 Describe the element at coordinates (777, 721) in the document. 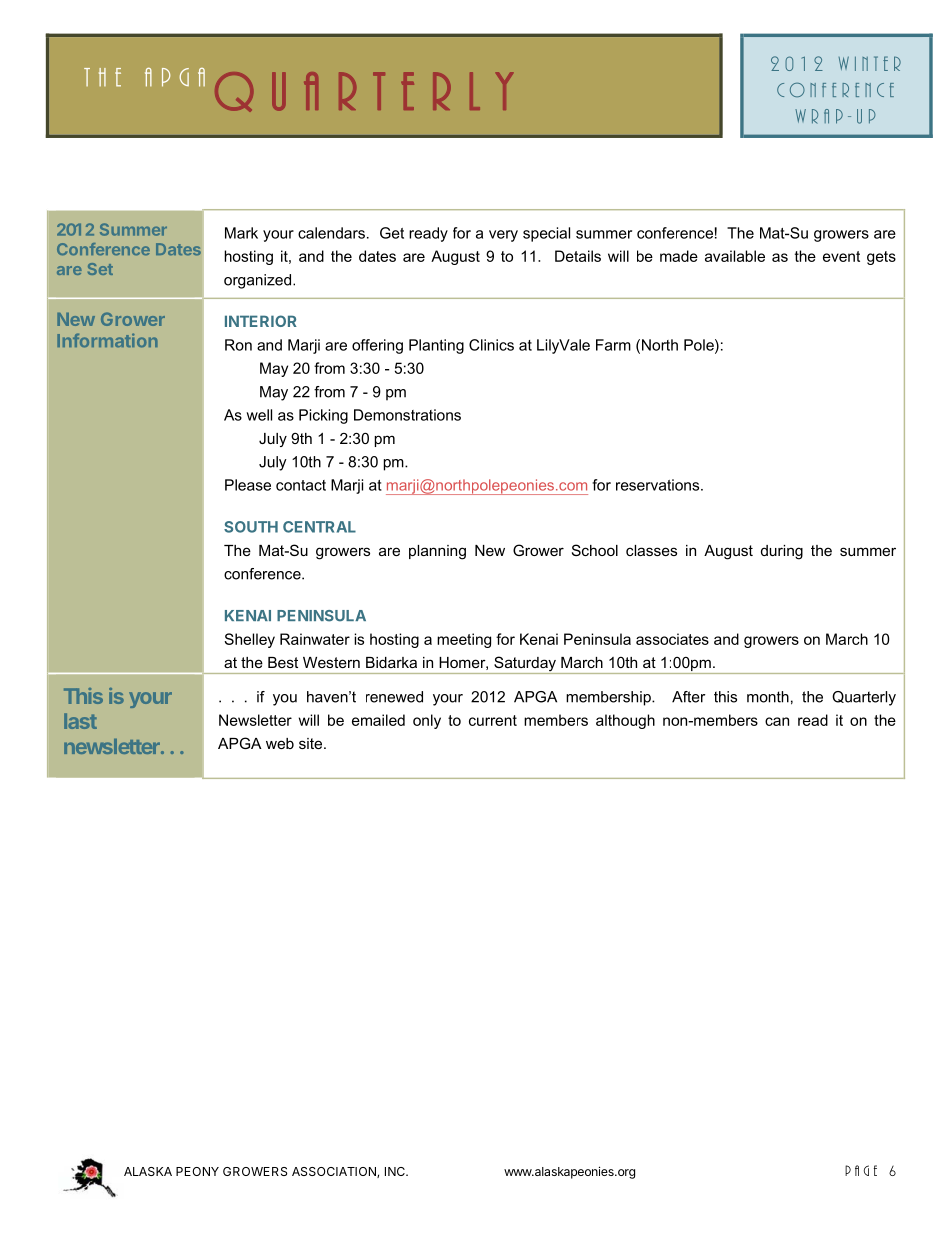

I see `can` at that location.
